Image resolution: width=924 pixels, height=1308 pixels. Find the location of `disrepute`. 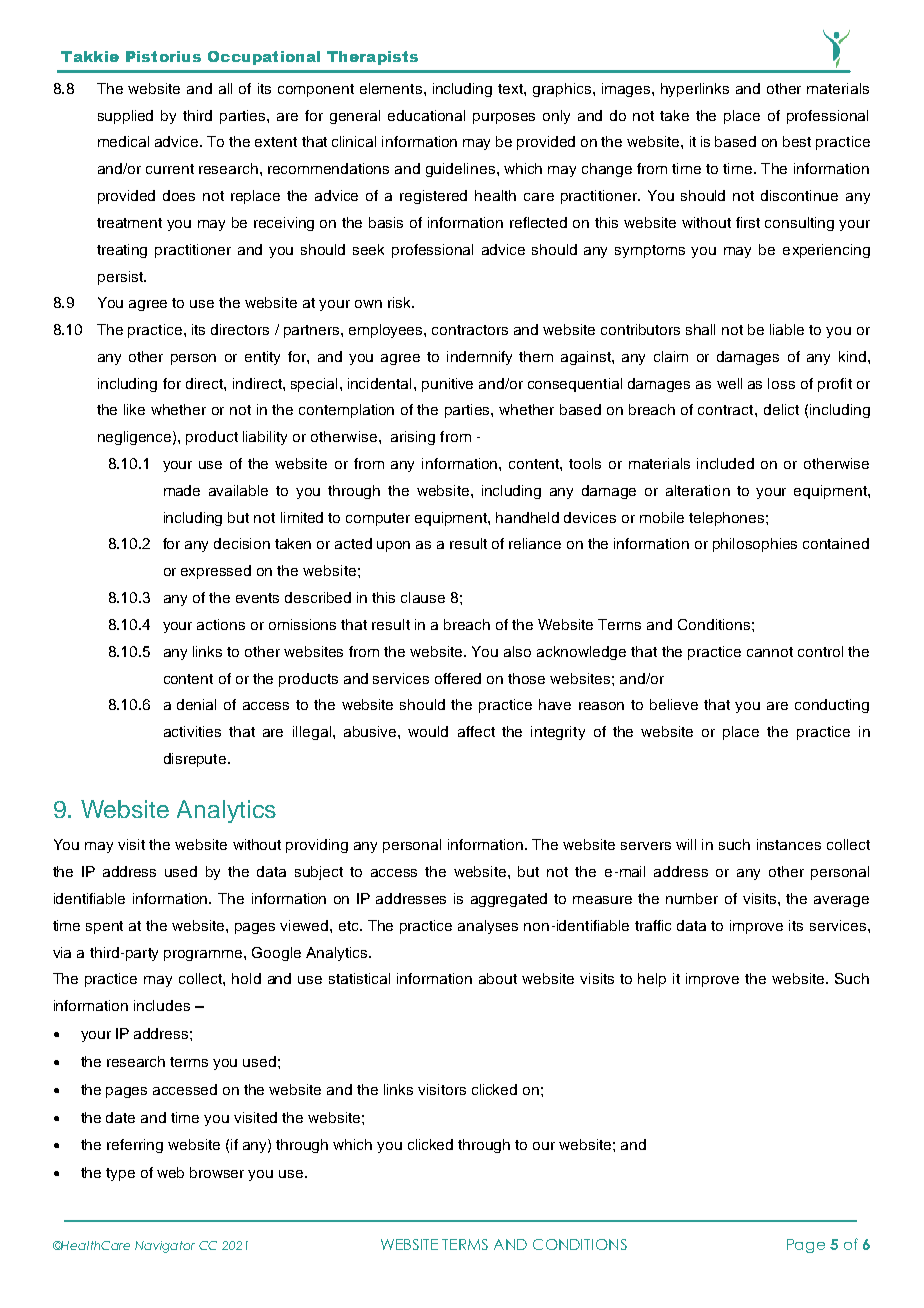

disrepute is located at coordinates (195, 760).
